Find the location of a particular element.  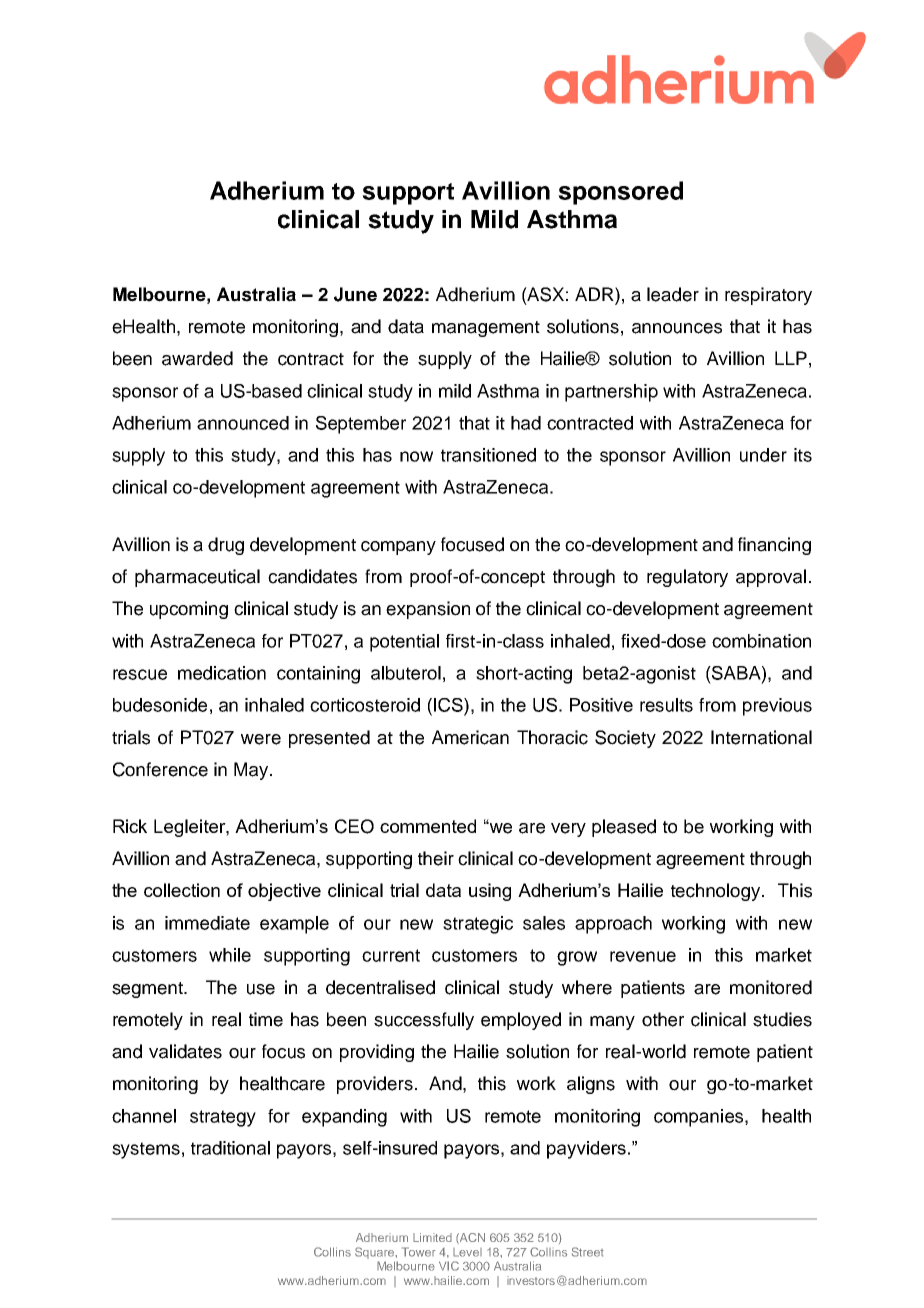

monitored is located at coordinates (771, 987).
